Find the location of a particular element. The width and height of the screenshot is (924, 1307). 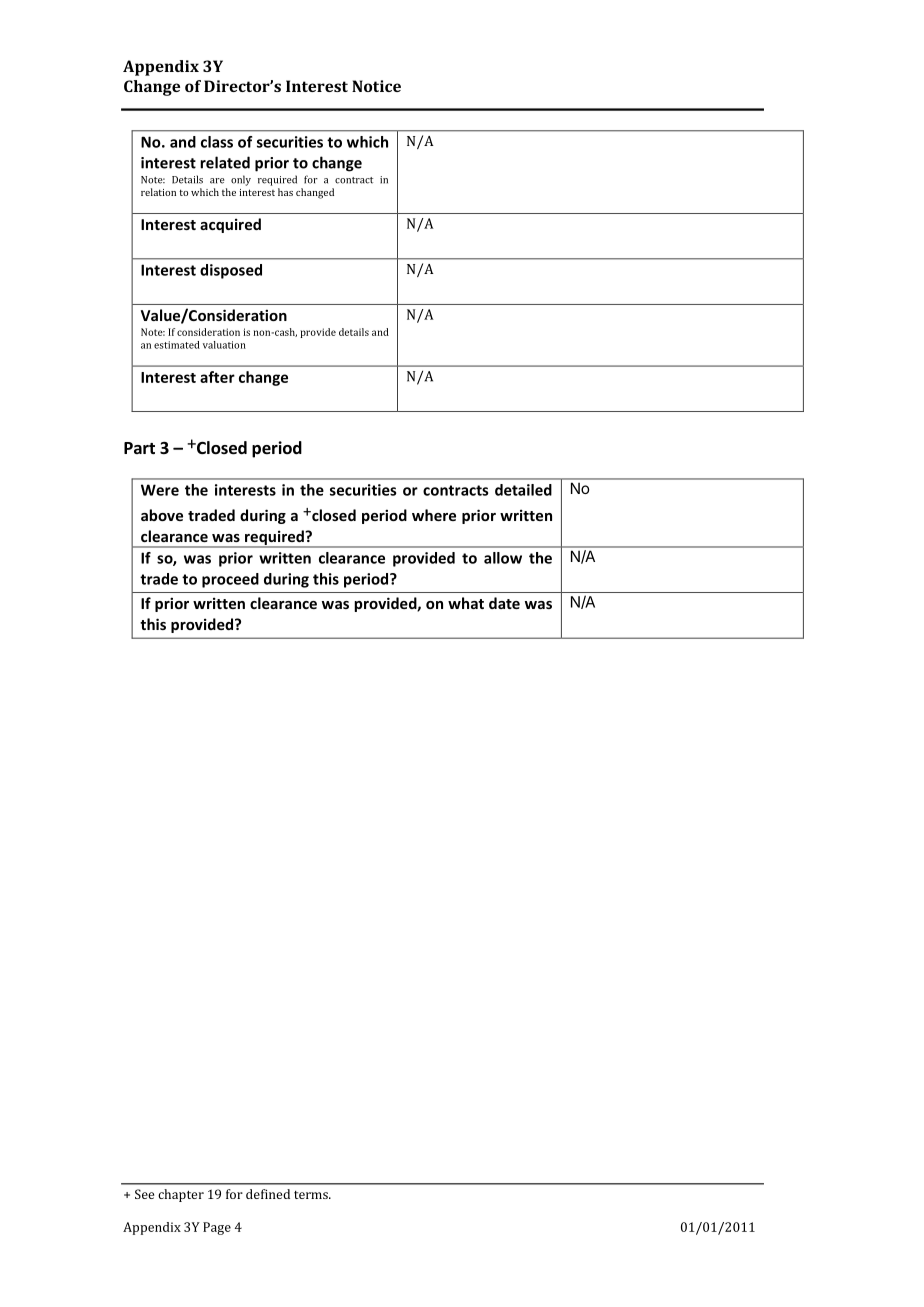

what is located at coordinates (466, 603).
